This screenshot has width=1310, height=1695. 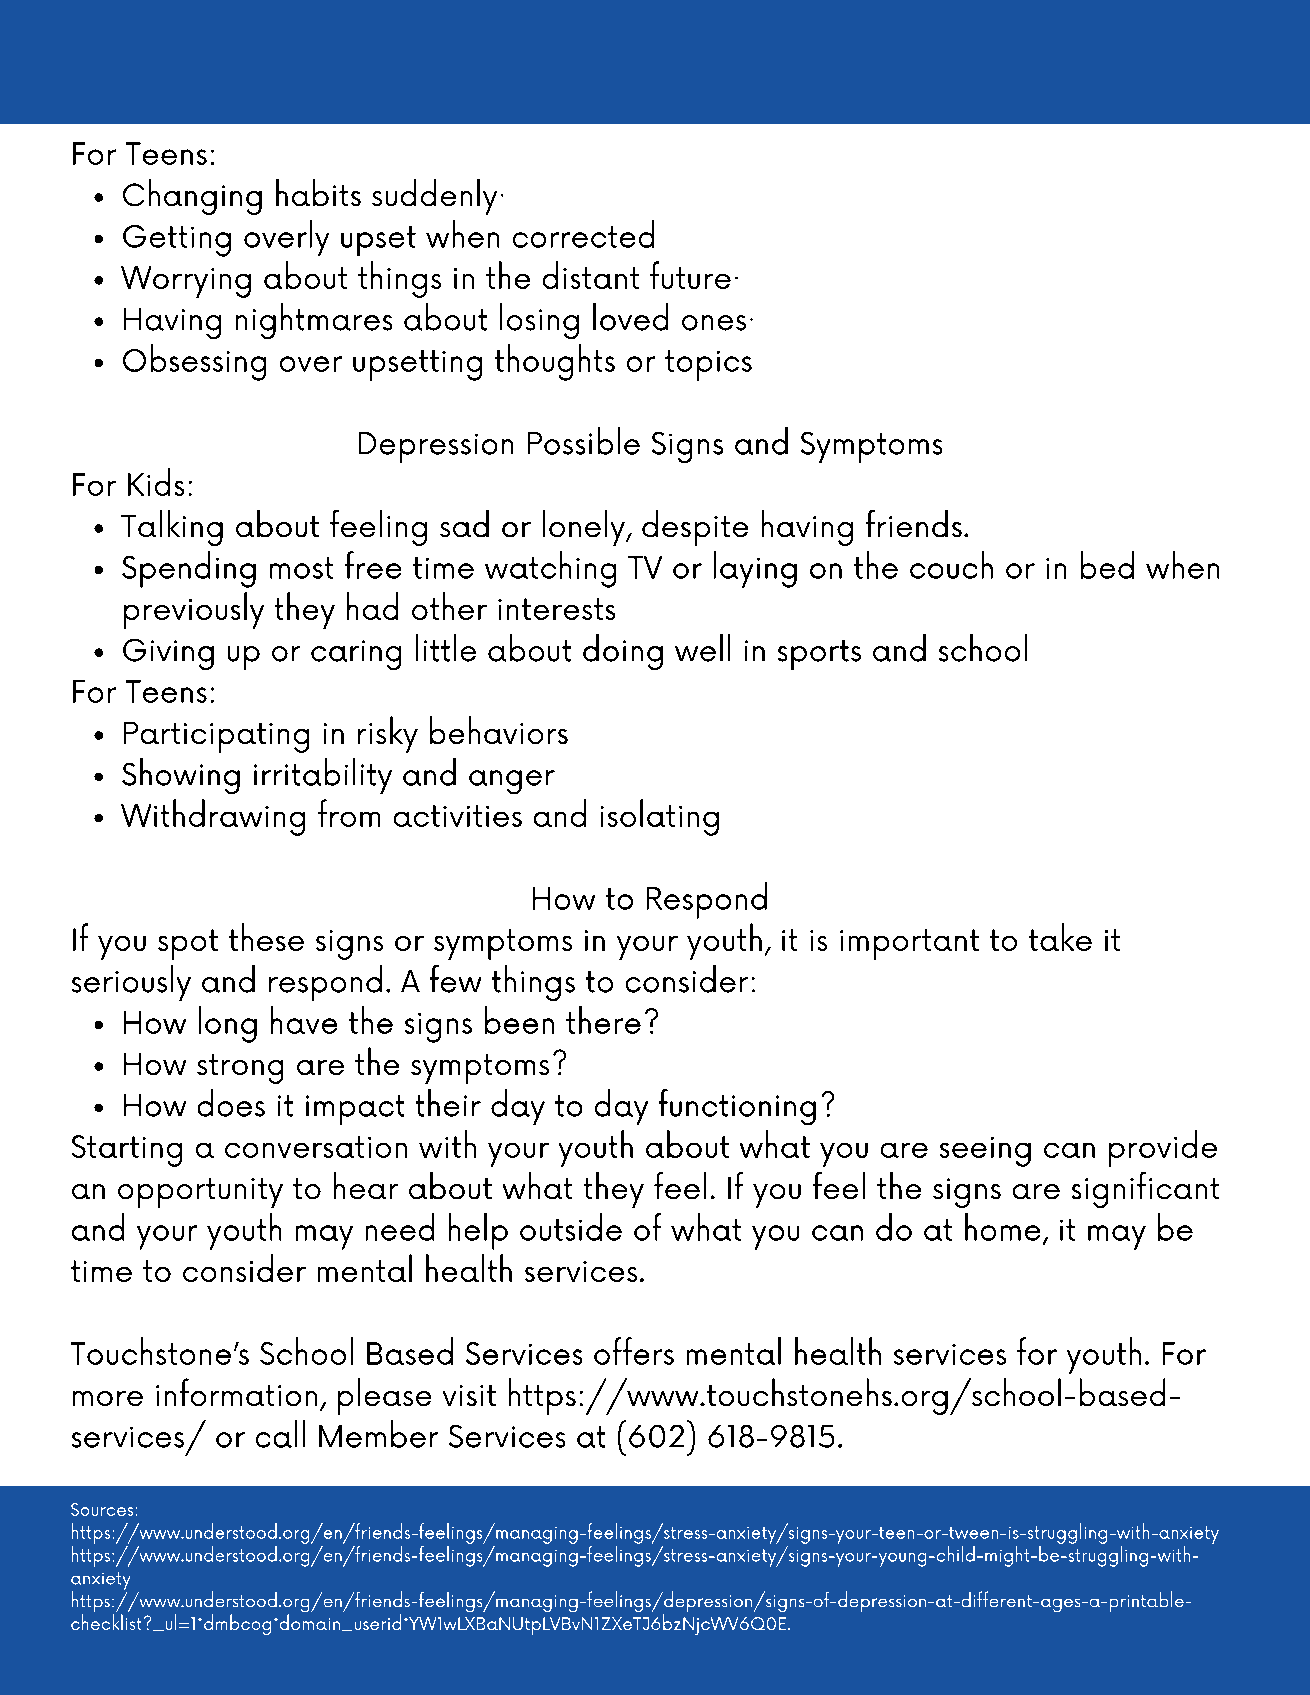 I want to click on isolating, so click(x=660, y=817).
